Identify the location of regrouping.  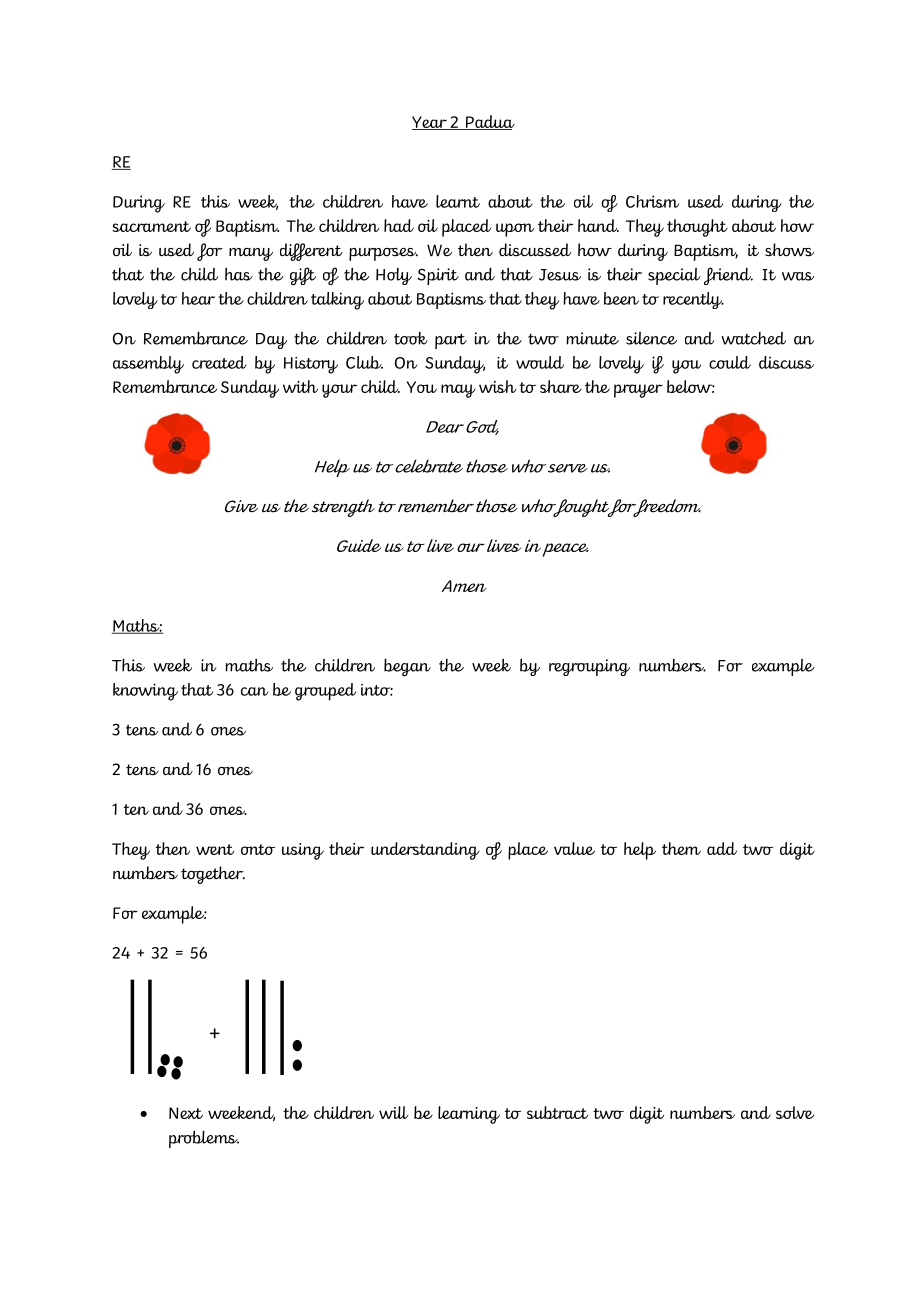
(589, 667).
